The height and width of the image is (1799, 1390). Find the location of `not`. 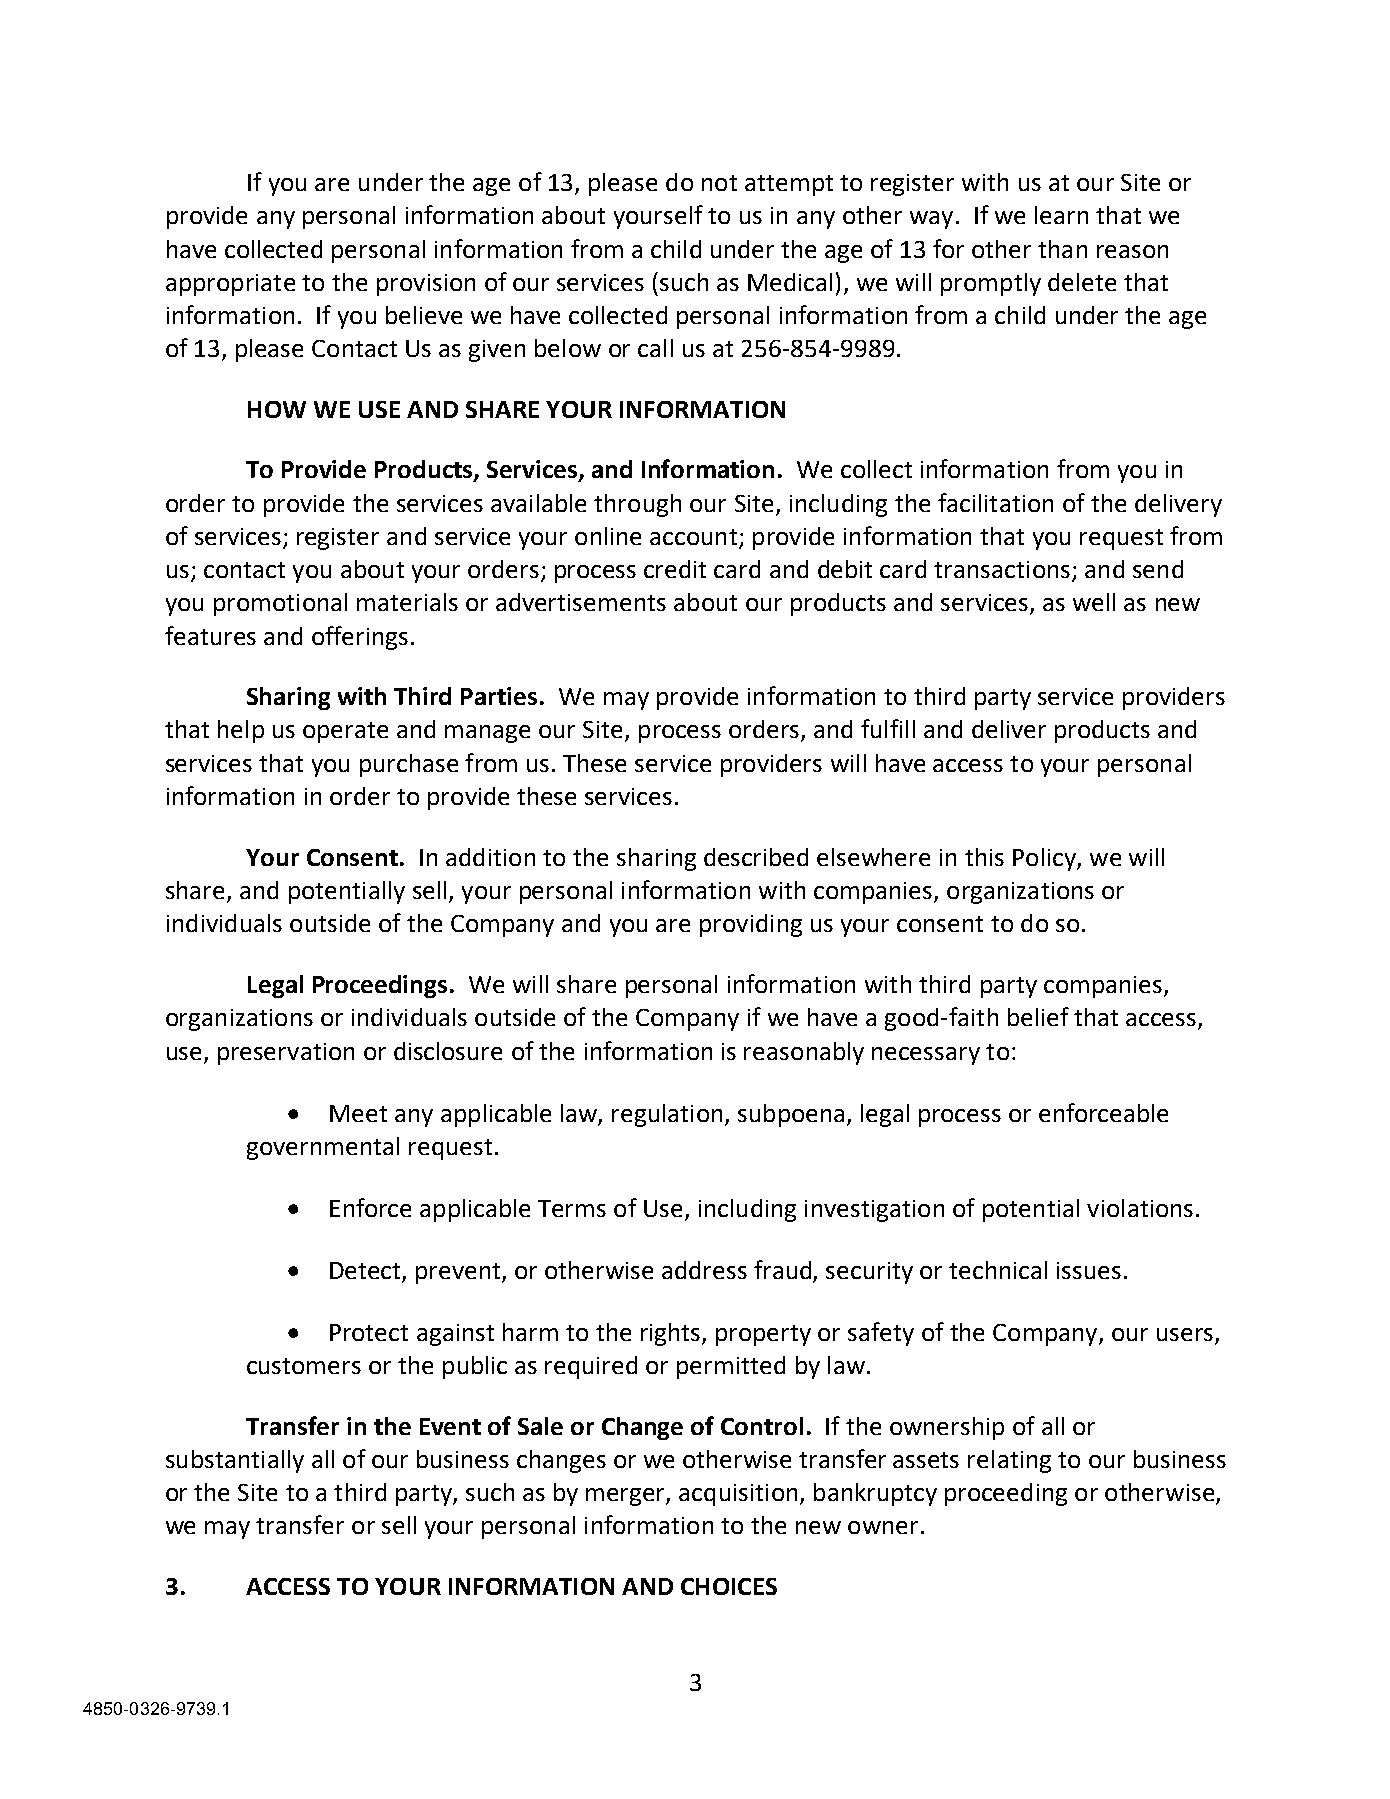

not is located at coordinates (719, 183).
